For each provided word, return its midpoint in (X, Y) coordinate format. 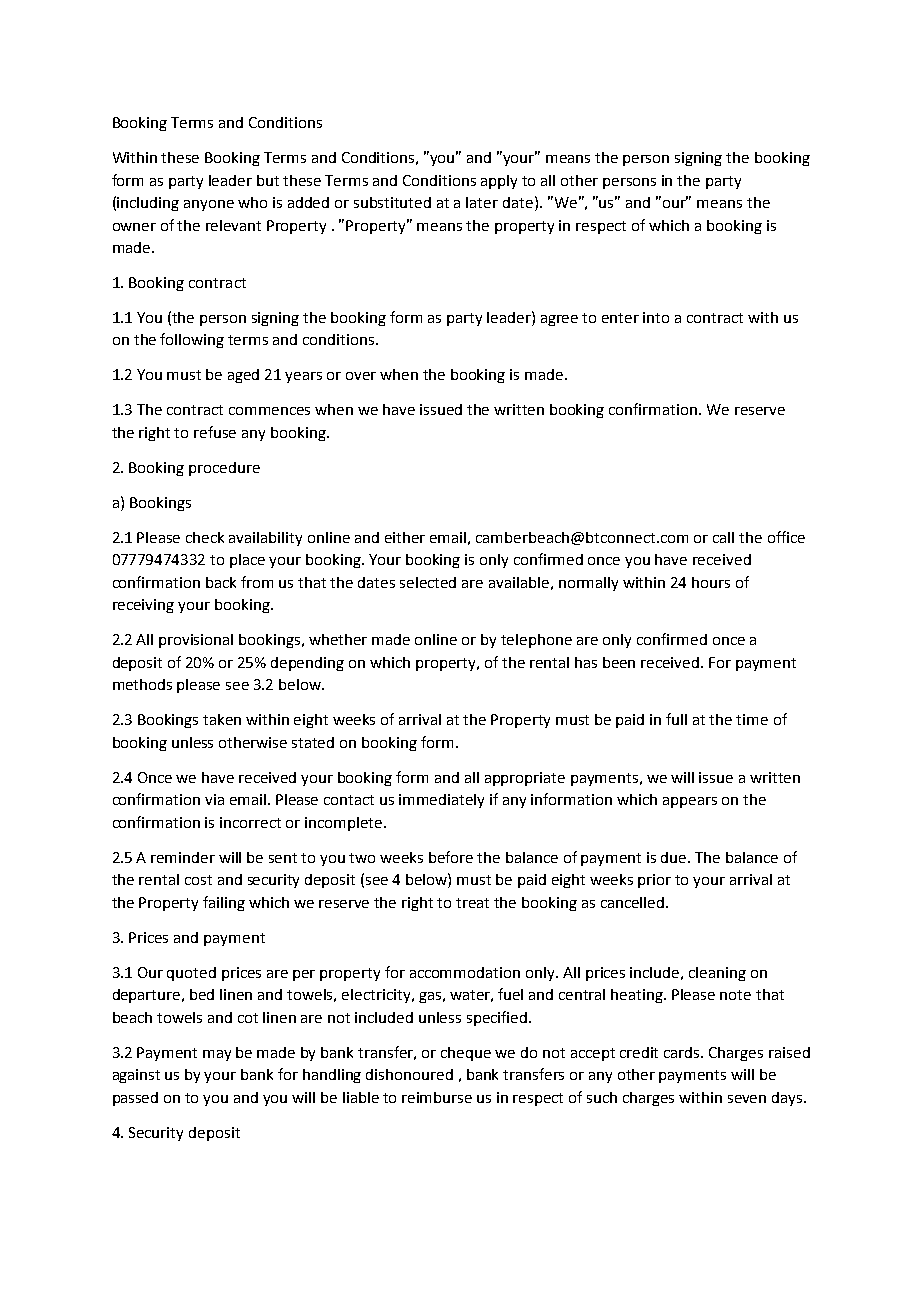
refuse (215, 432)
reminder (183, 857)
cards (683, 1052)
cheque (466, 1054)
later (482, 202)
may (217, 1055)
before (451, 857)
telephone (536, 641)
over (361, 376)
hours (711, 582)
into (656, 317)
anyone (209, 205)
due (675, 857)
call (723, 537)
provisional (196, 641)
